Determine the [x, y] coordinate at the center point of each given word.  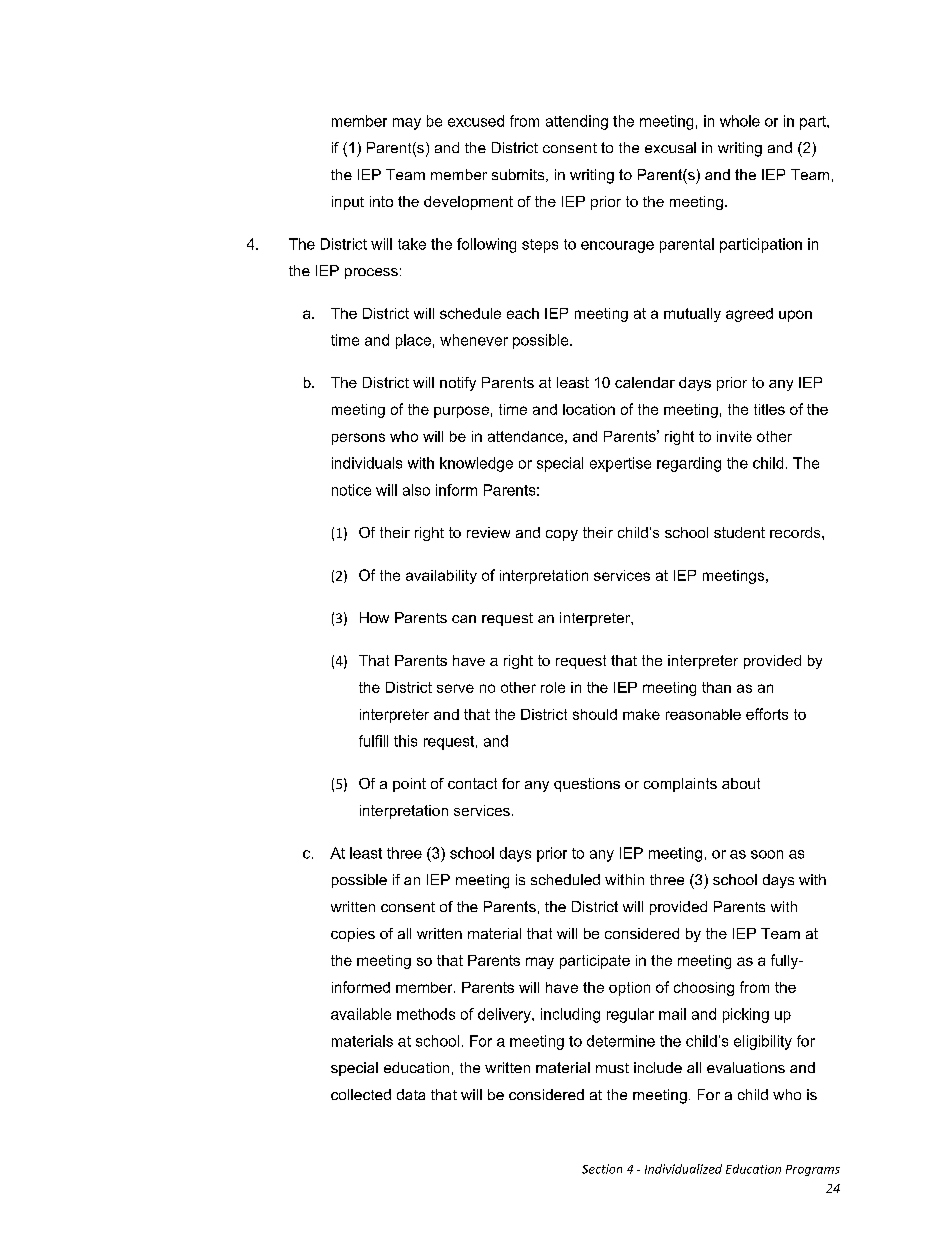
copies [353, 935]
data [411, 1094]
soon [767, 854]
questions [587, 785]
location [589, 409]
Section [602, 1169]
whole [740, 121]
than [716, 687]
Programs [813, 1170]
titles [769, 409]
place [413, 341]
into [381, 201]
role [553, 687]
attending [577, 122]
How [374, 617]
